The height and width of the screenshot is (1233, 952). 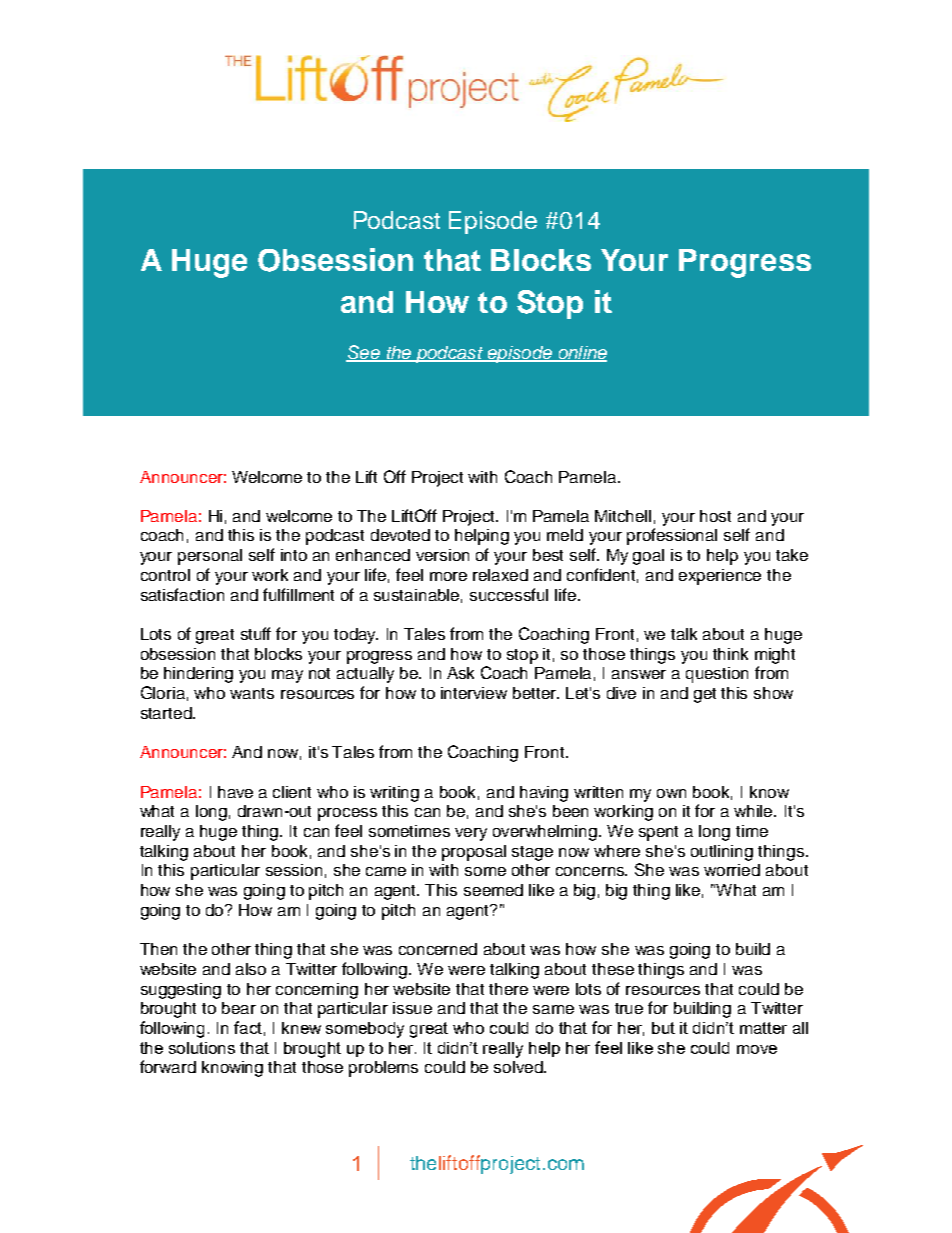 I want to click on experience, so click(x=720, y=577).
